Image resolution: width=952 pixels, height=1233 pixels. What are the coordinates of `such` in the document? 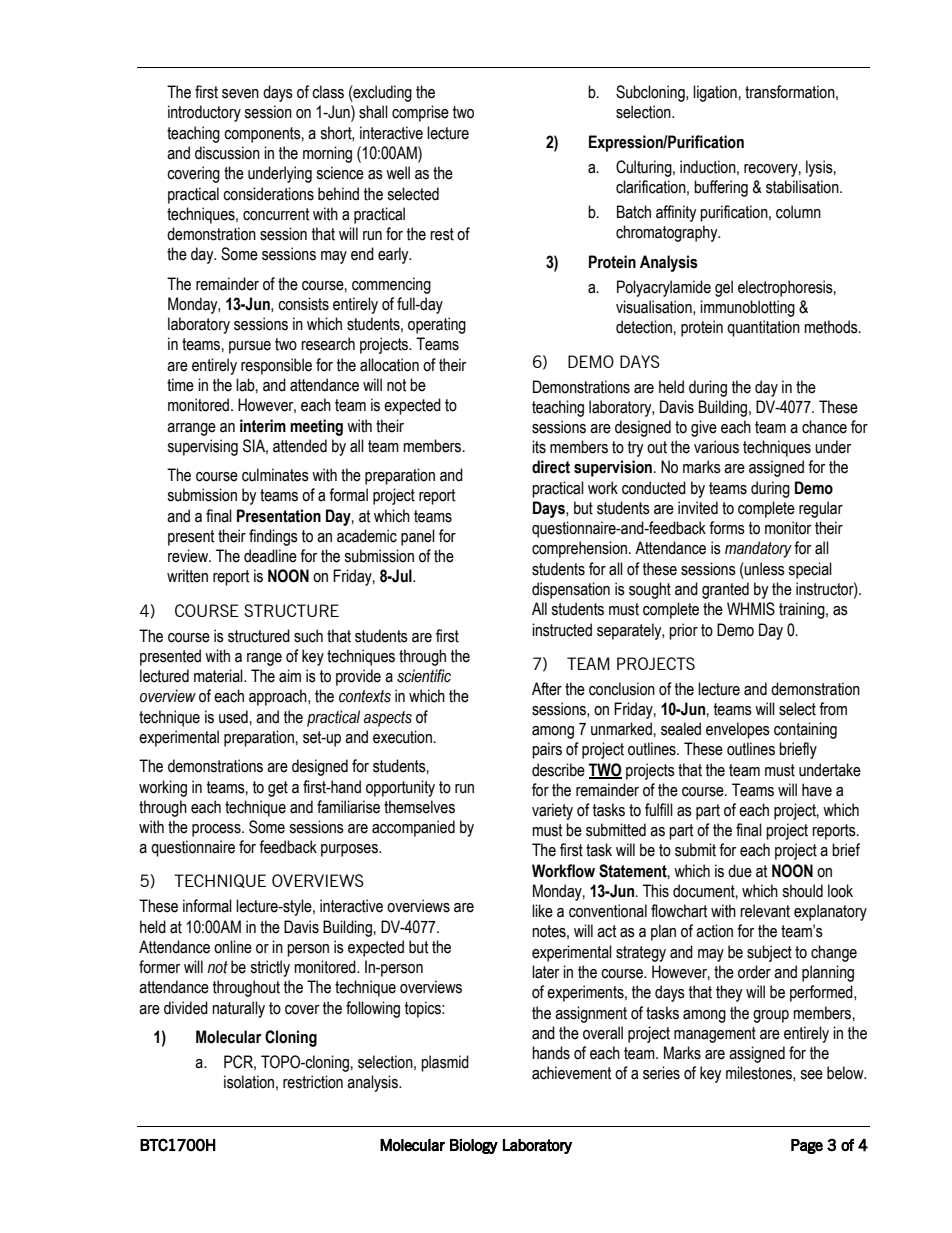 It's located at (308, 636).
